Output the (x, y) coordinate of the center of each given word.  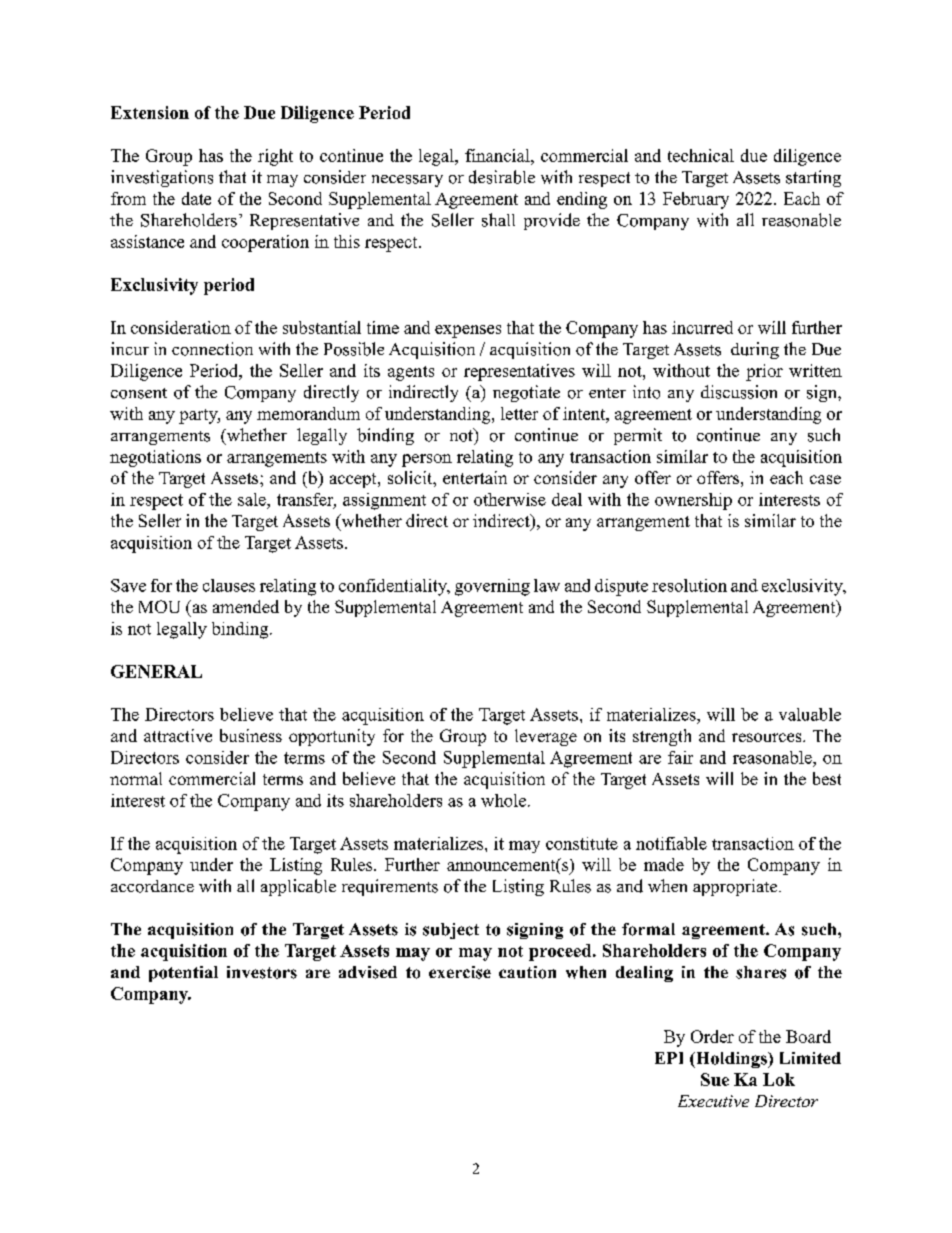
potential (183, 974)
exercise (460, 972)
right (275, 157)
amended (246, 606)
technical (701, 155)
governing (492, 587)
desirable (502, 177)
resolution (689, 585)
